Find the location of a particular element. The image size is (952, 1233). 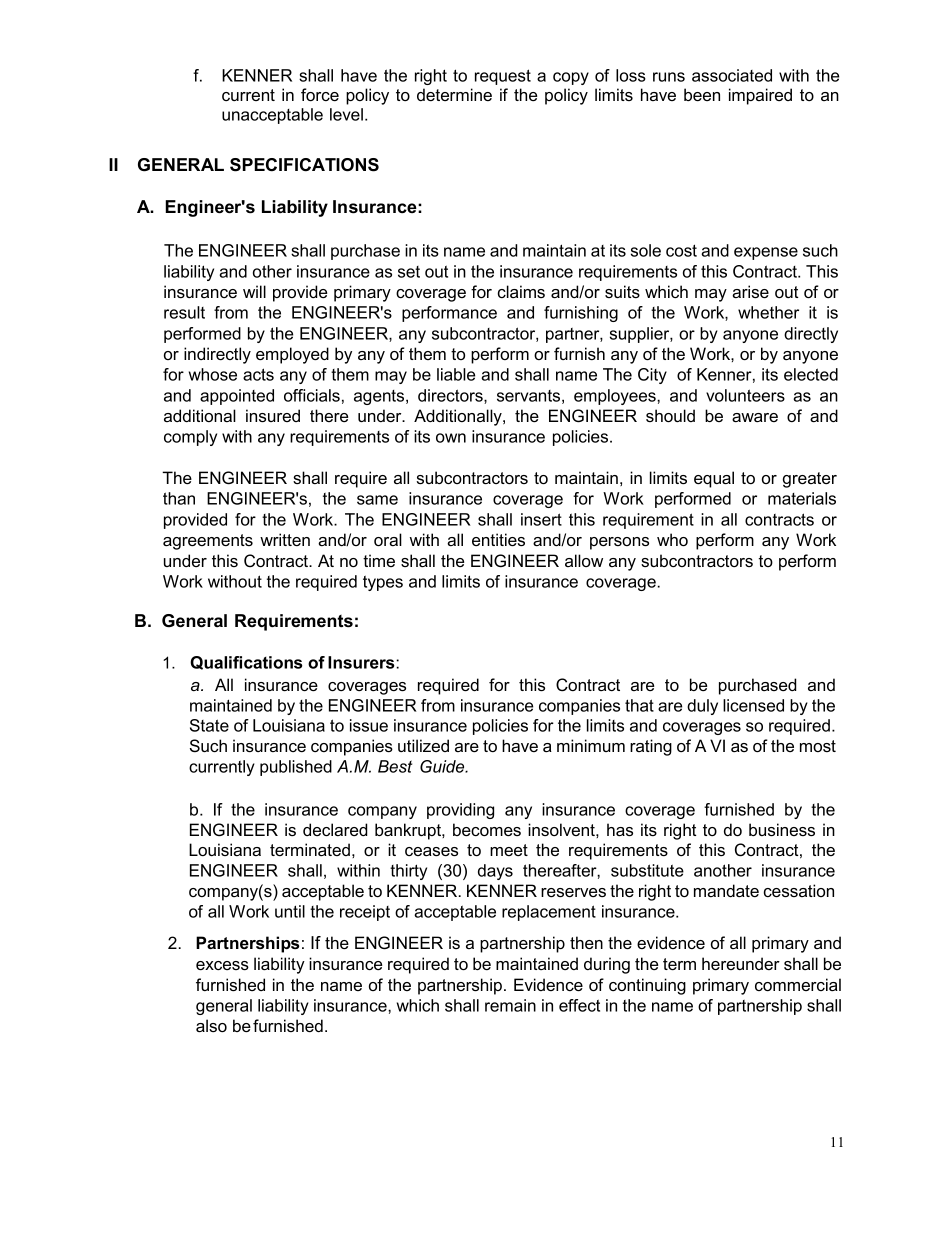

whether is located at coordinates (768, 312).
